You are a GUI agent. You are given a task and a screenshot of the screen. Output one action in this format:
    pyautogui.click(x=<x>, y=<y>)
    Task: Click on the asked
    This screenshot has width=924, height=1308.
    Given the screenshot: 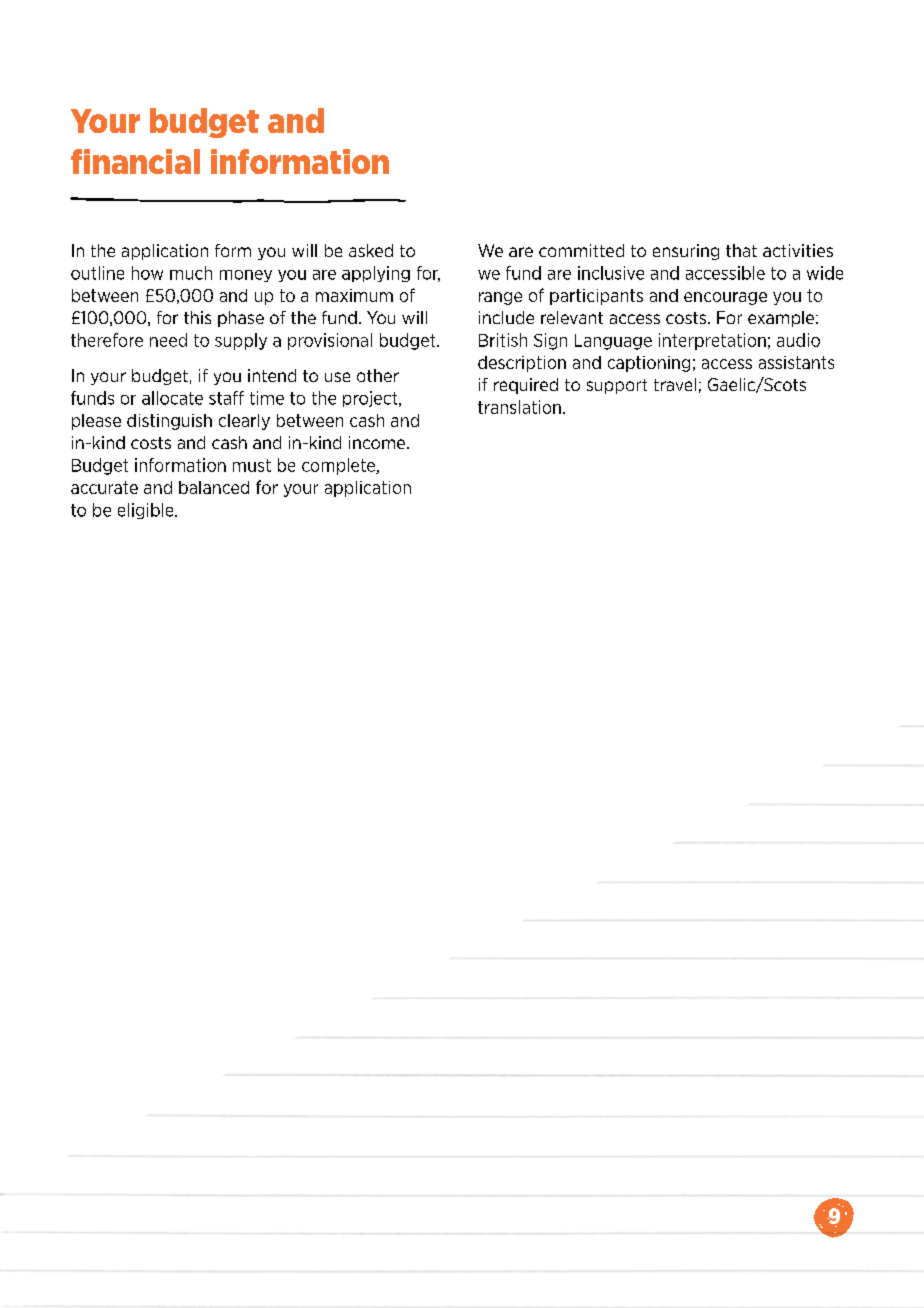 What is the action you would take?
    pyautogui.click(x=371, y=250)
